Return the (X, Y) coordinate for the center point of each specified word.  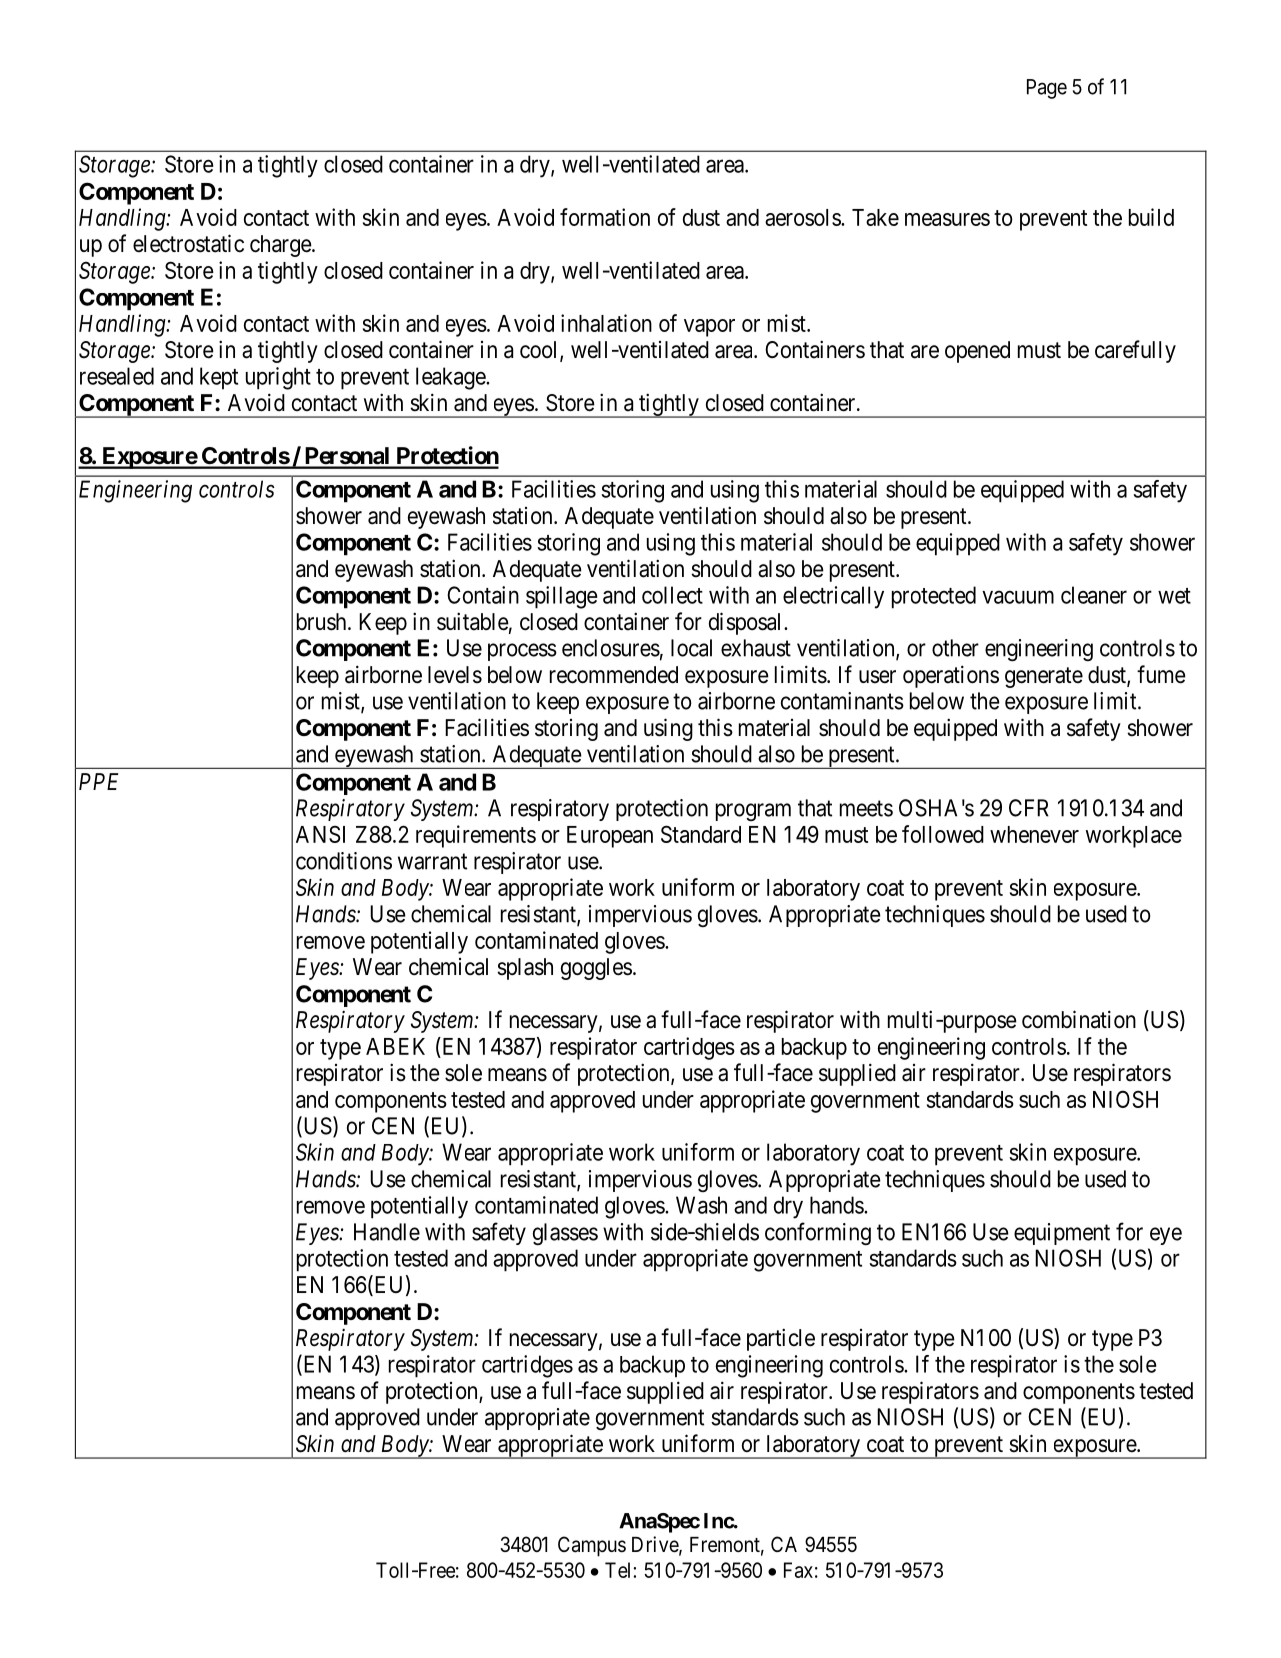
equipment (1062, 1234)
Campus (592, 1546)
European (610, 837)
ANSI (320, 834)
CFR (1029, 808)
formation (605, 217)
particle (781, 1339)
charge (281, 246)
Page (1047, 89)
